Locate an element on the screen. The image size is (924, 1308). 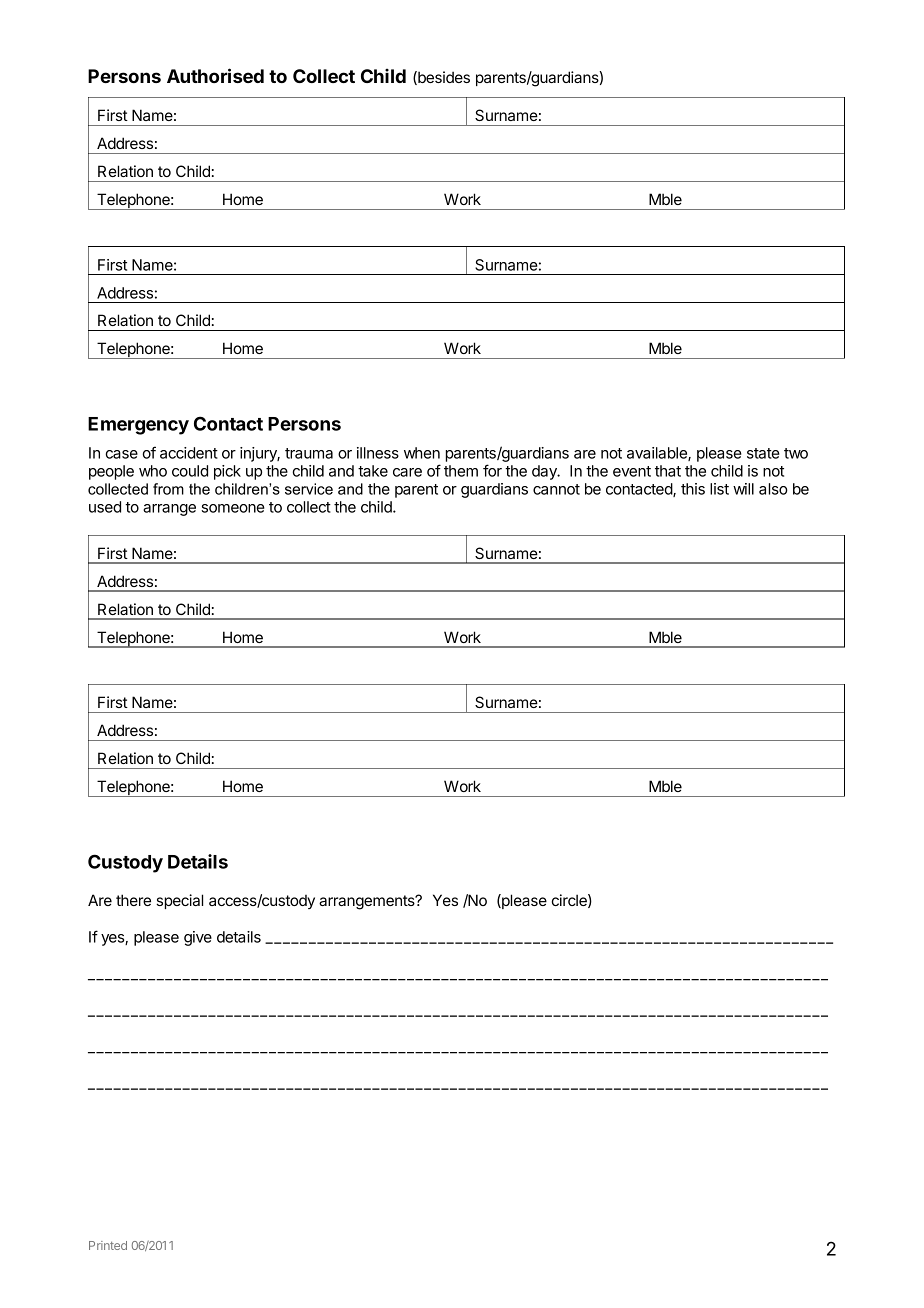
give is located at coordinates (198, 938).
